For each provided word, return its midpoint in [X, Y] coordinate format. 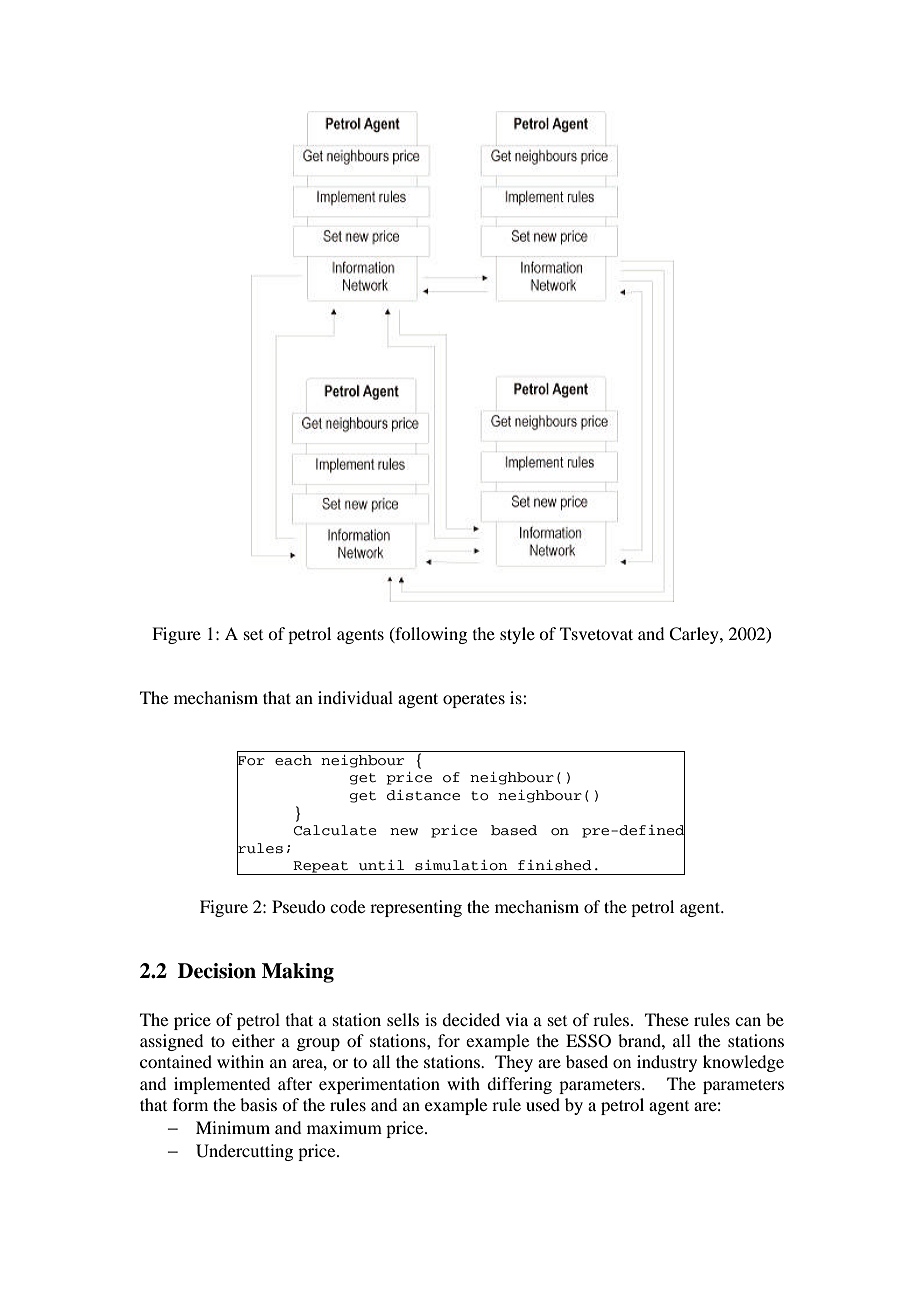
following [430, 635]
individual [355, 697]
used [543, 1104]
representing [416, 908]
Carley [695, 635]
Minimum [233, 1127]
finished [555, 865]
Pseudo [298, 906]
